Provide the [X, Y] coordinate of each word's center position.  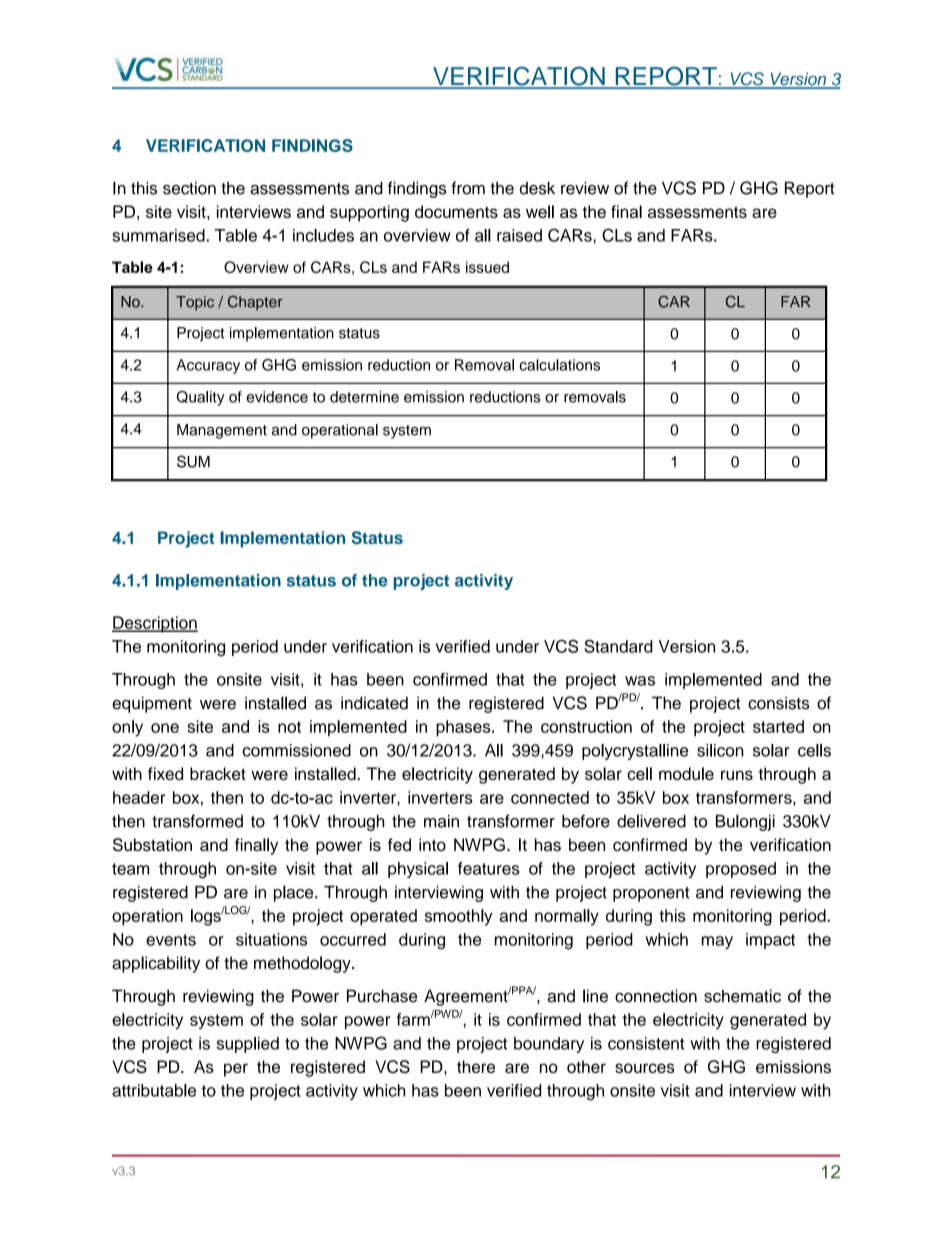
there [476, 1066]
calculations [559, 365]
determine [364, 397]
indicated [374, 703]
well [540, 211]
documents [456, 211]
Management [222, 431]
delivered [651, 821]
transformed [197, 821]
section [189, 188]
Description [155, 624]
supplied [248, 1045]
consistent [646, 1043]
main [441, 821]
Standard [618, 646]
